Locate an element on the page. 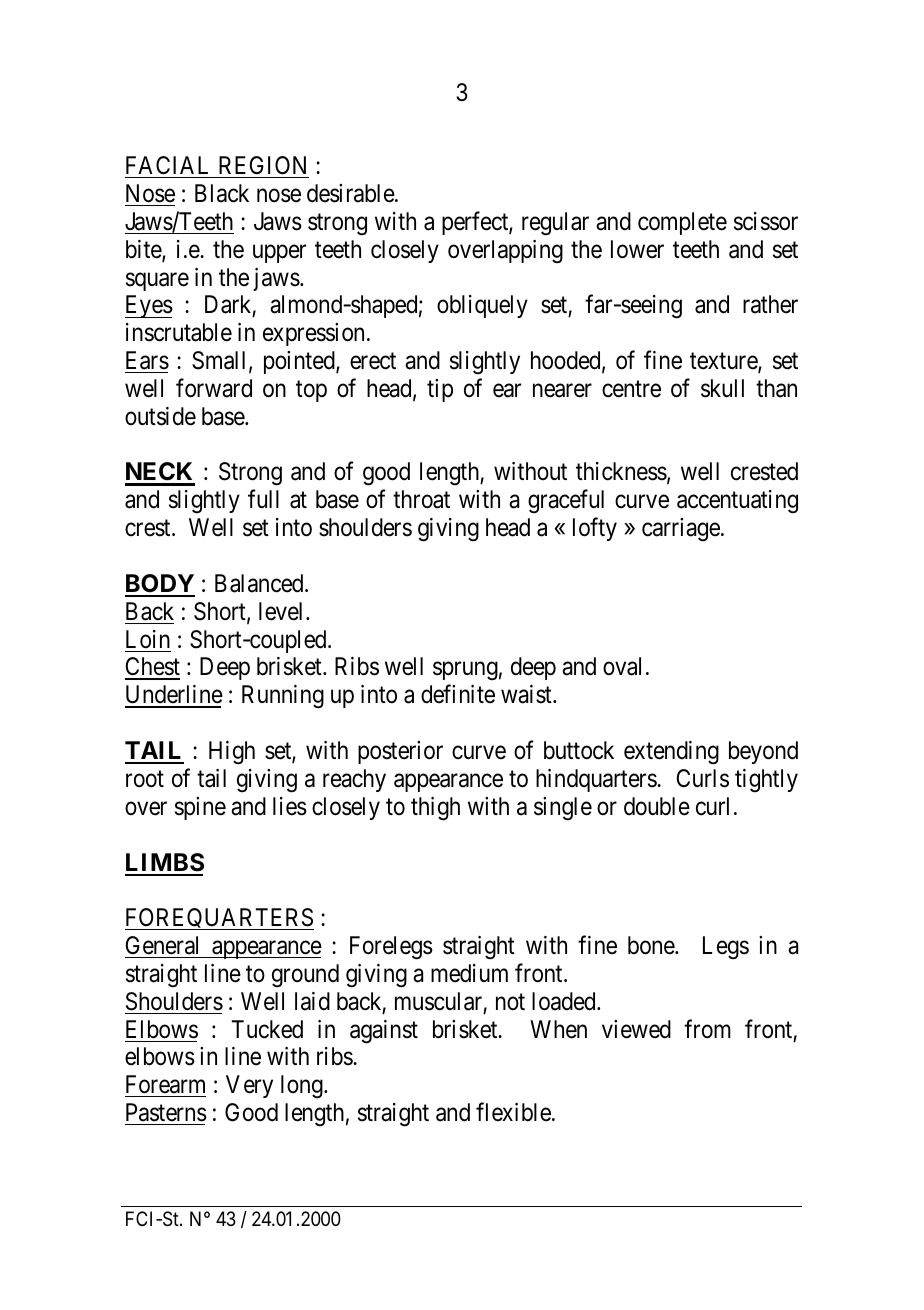 The width and height of the image is (924, 1310). Very is located at coordinates (249, 1086).
